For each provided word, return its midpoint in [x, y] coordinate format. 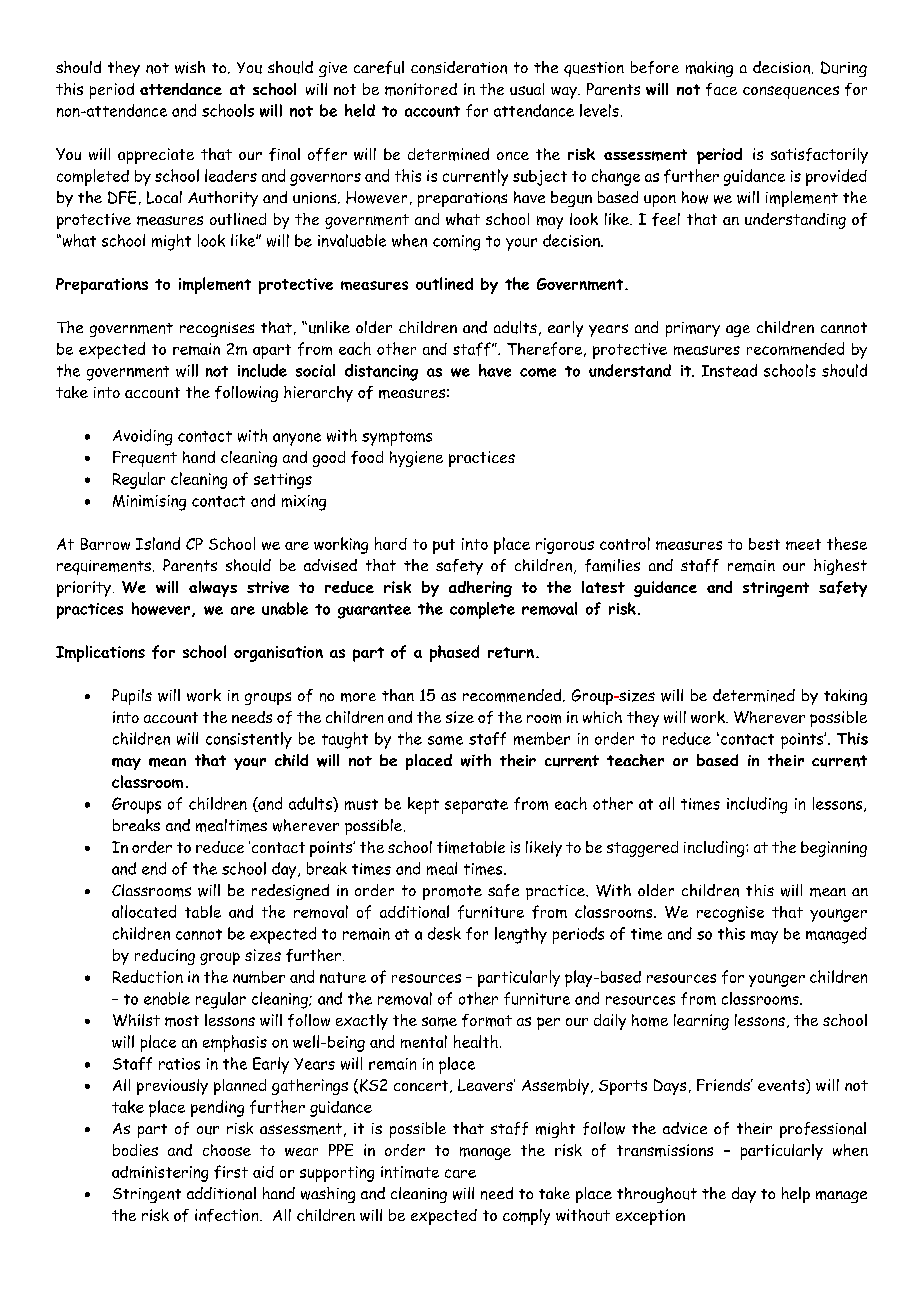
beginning [834, 849]
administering [160, 1174]
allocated [144, 911]
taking [845, 697]
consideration [459, 67]
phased [454, 653]
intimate [410, 1172]
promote [452, 892]
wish [190, 67]
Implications [100, 653]
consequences [791, 92]
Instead [729, 370]
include [262, 370]
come [538, 372]
